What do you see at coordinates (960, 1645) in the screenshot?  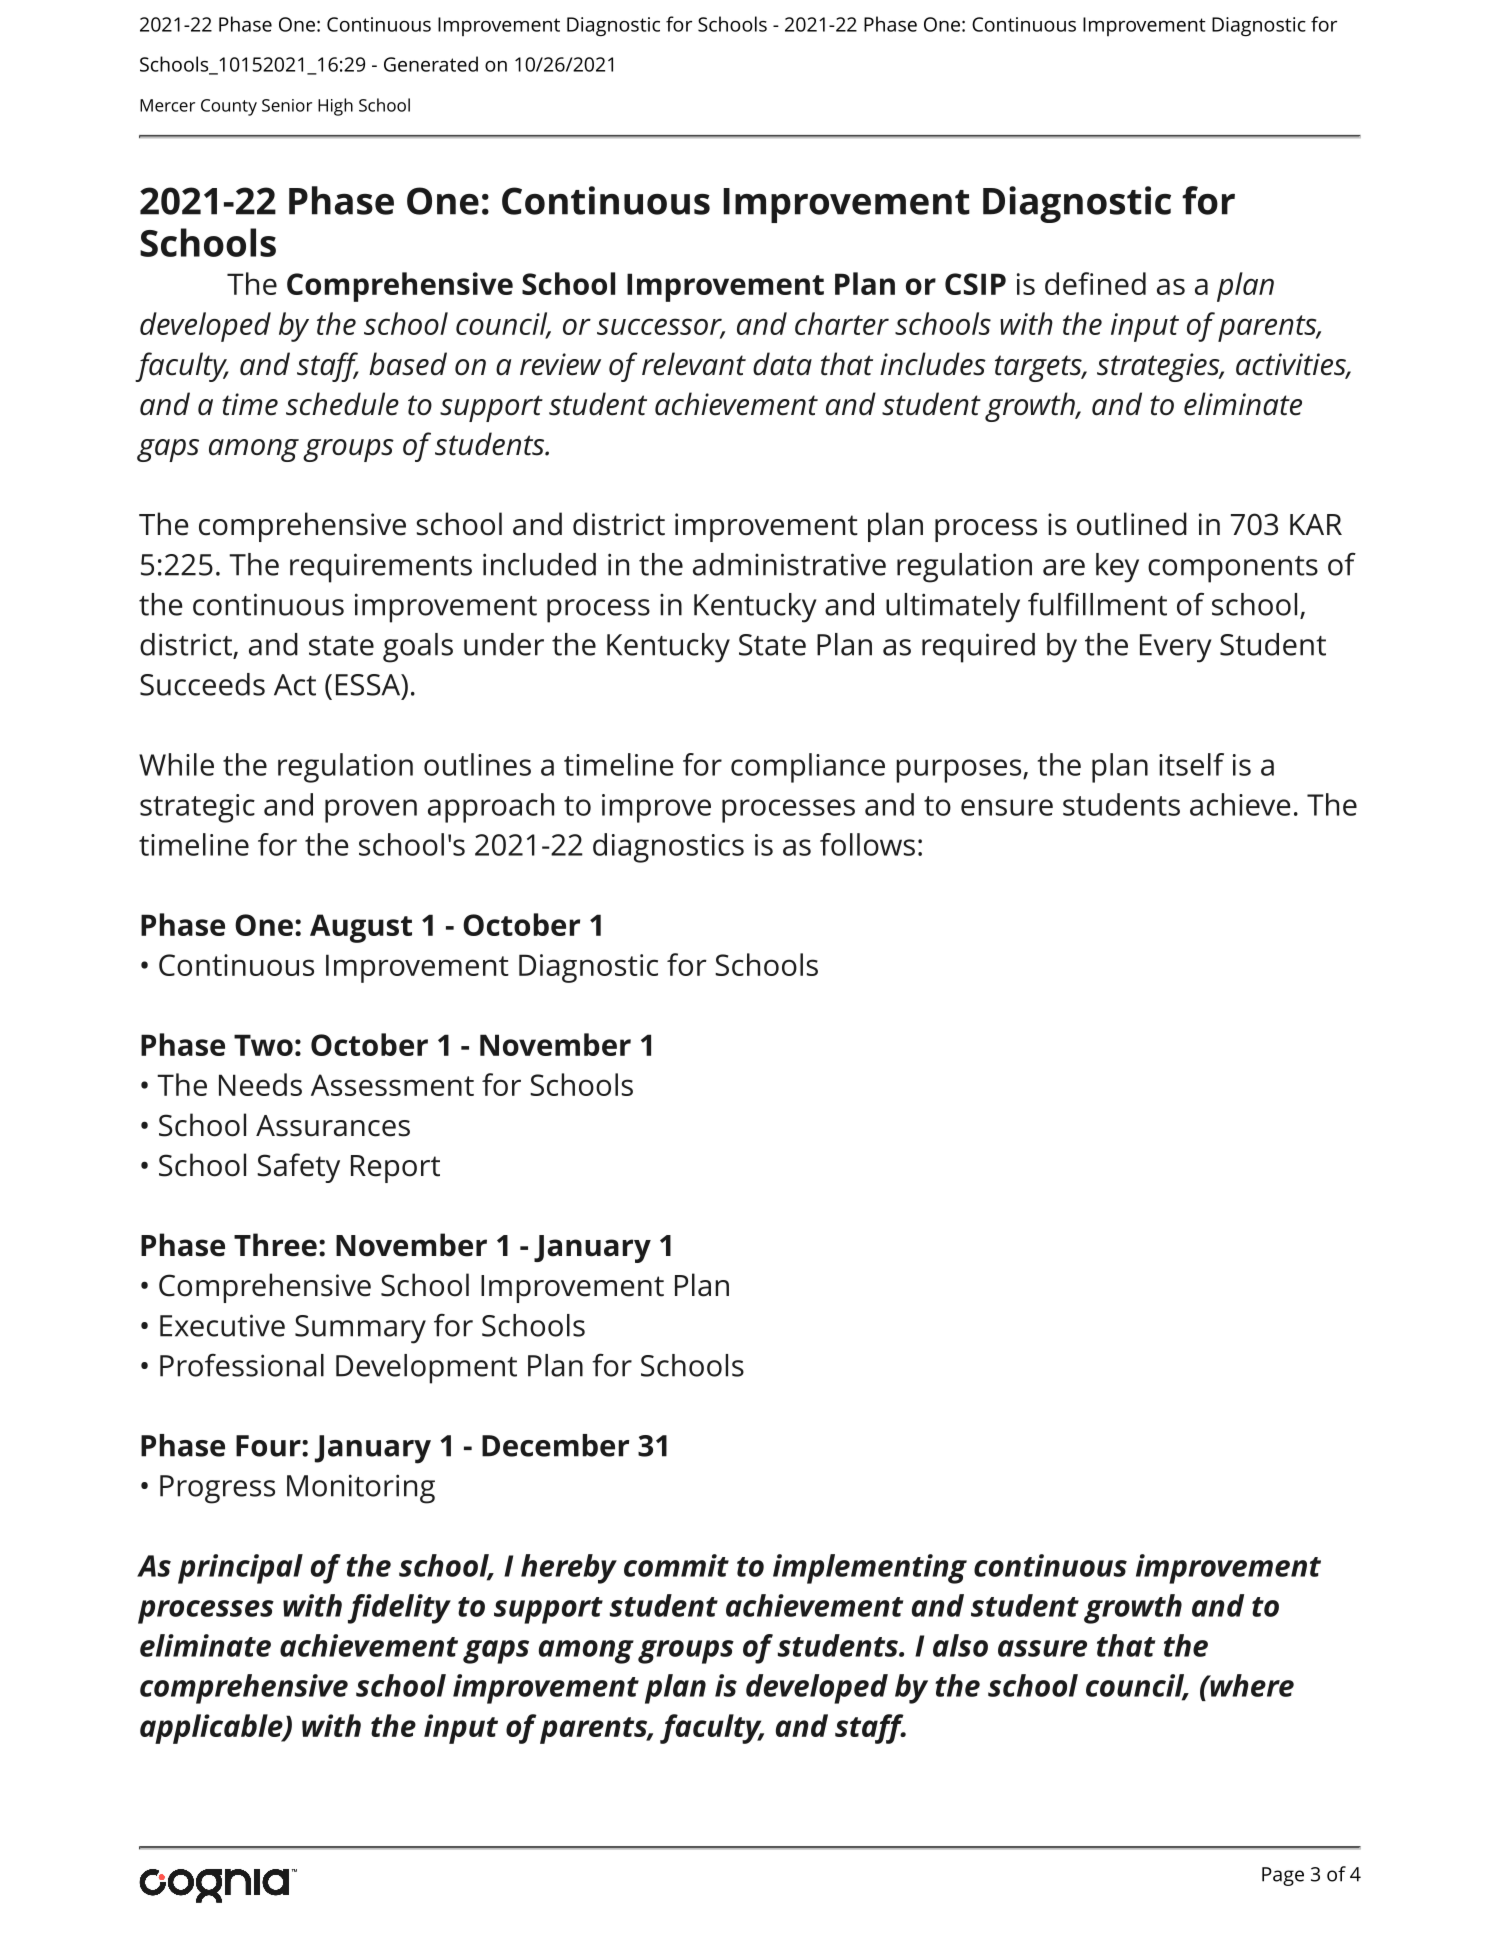 I see `also` at bounding box center [960, 1645].
